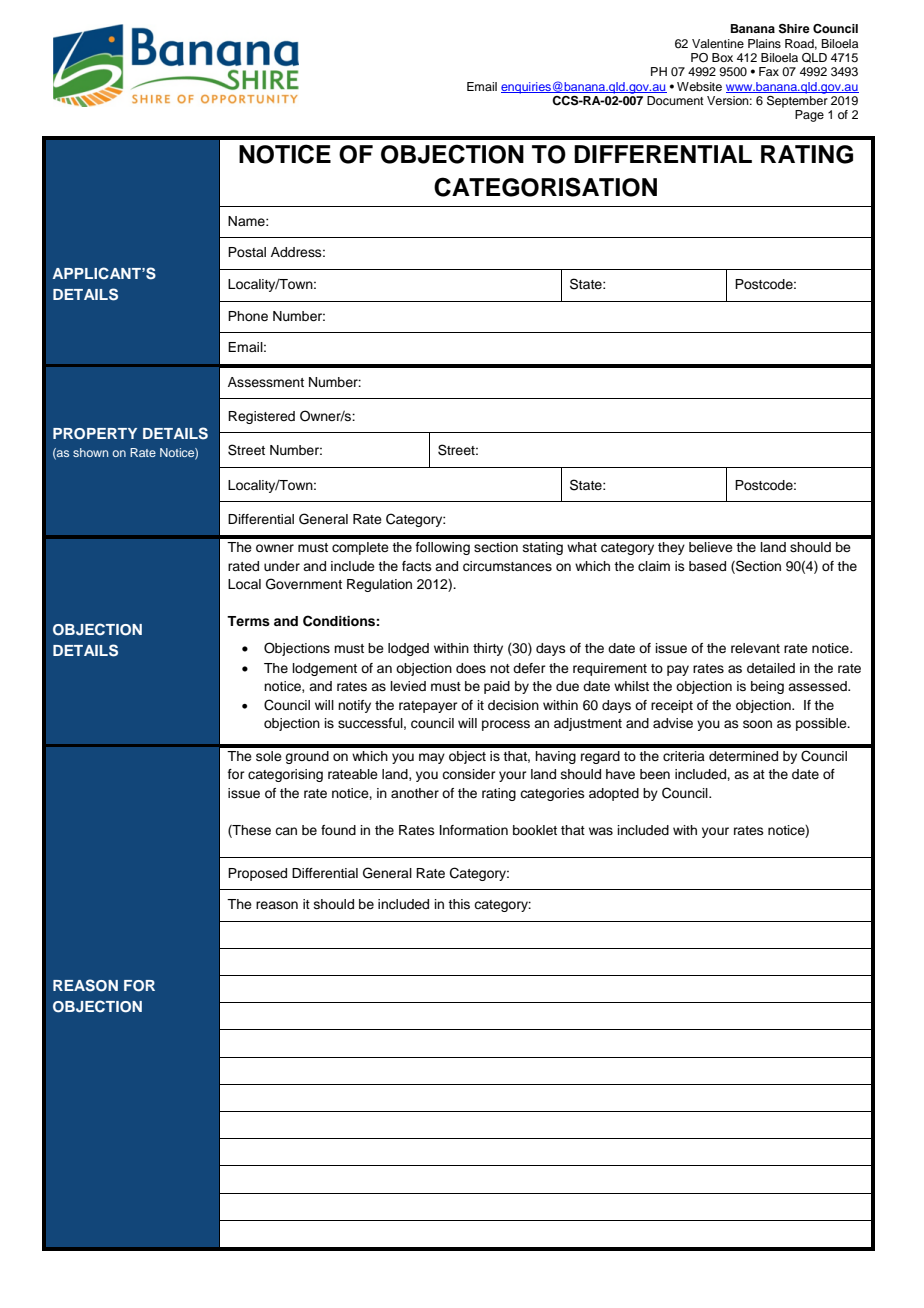 The height and width of the document is (1308, 924). I want to click on Postal, so click(247, 252).
